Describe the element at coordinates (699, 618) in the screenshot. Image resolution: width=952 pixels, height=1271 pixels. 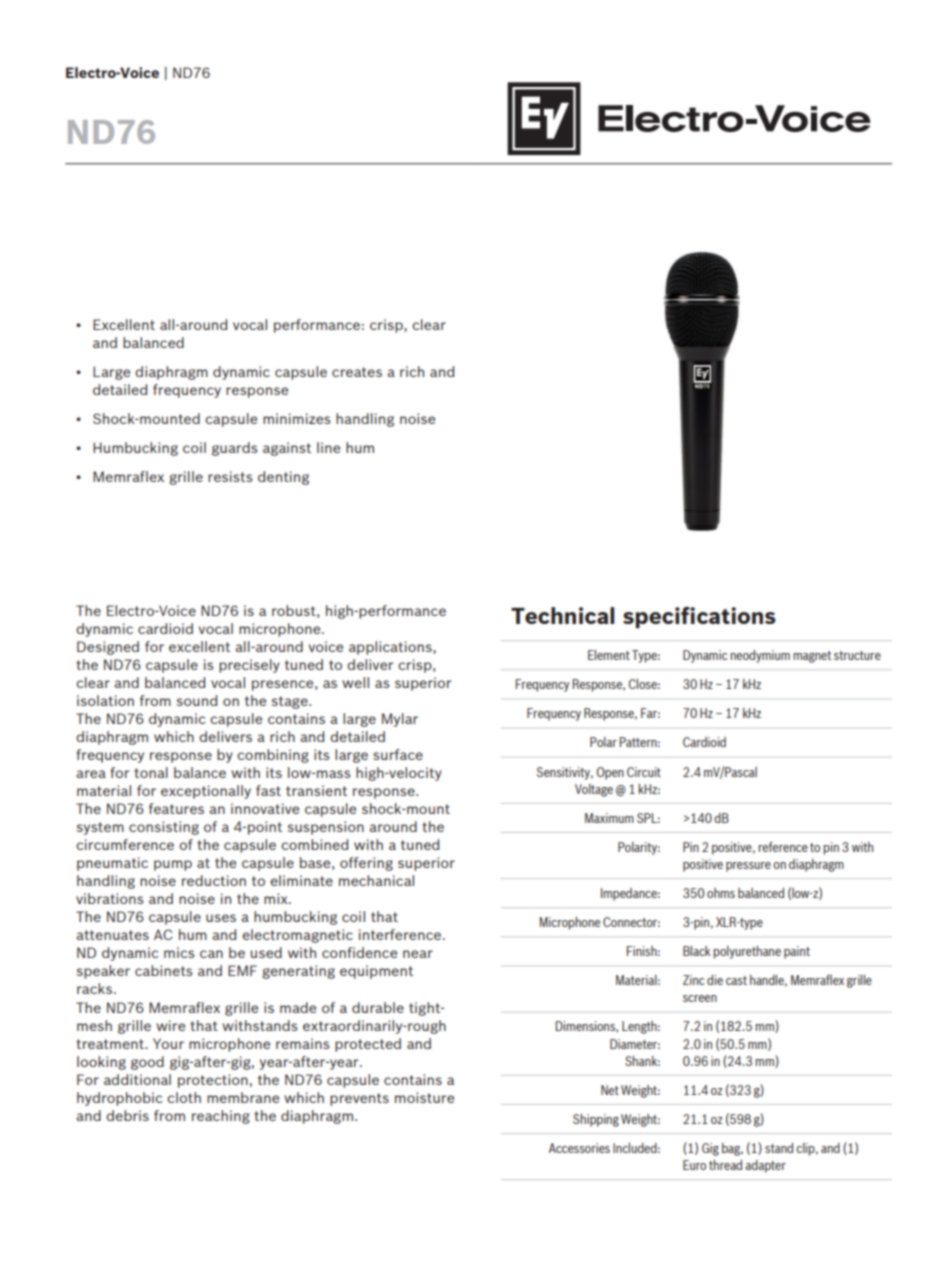
I see `specifications` at that location.
